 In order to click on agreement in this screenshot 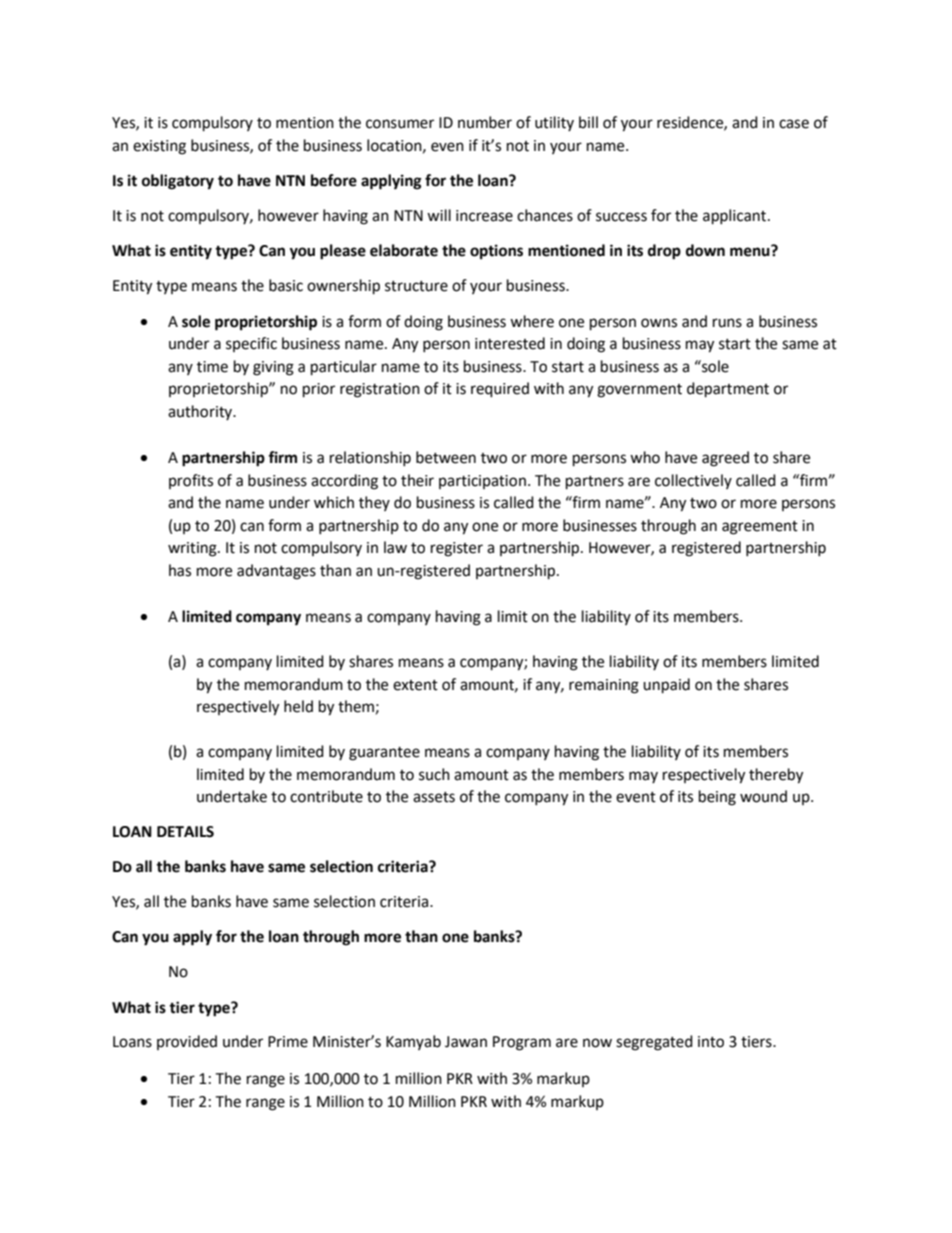, I will do `click(760, 528)`.
